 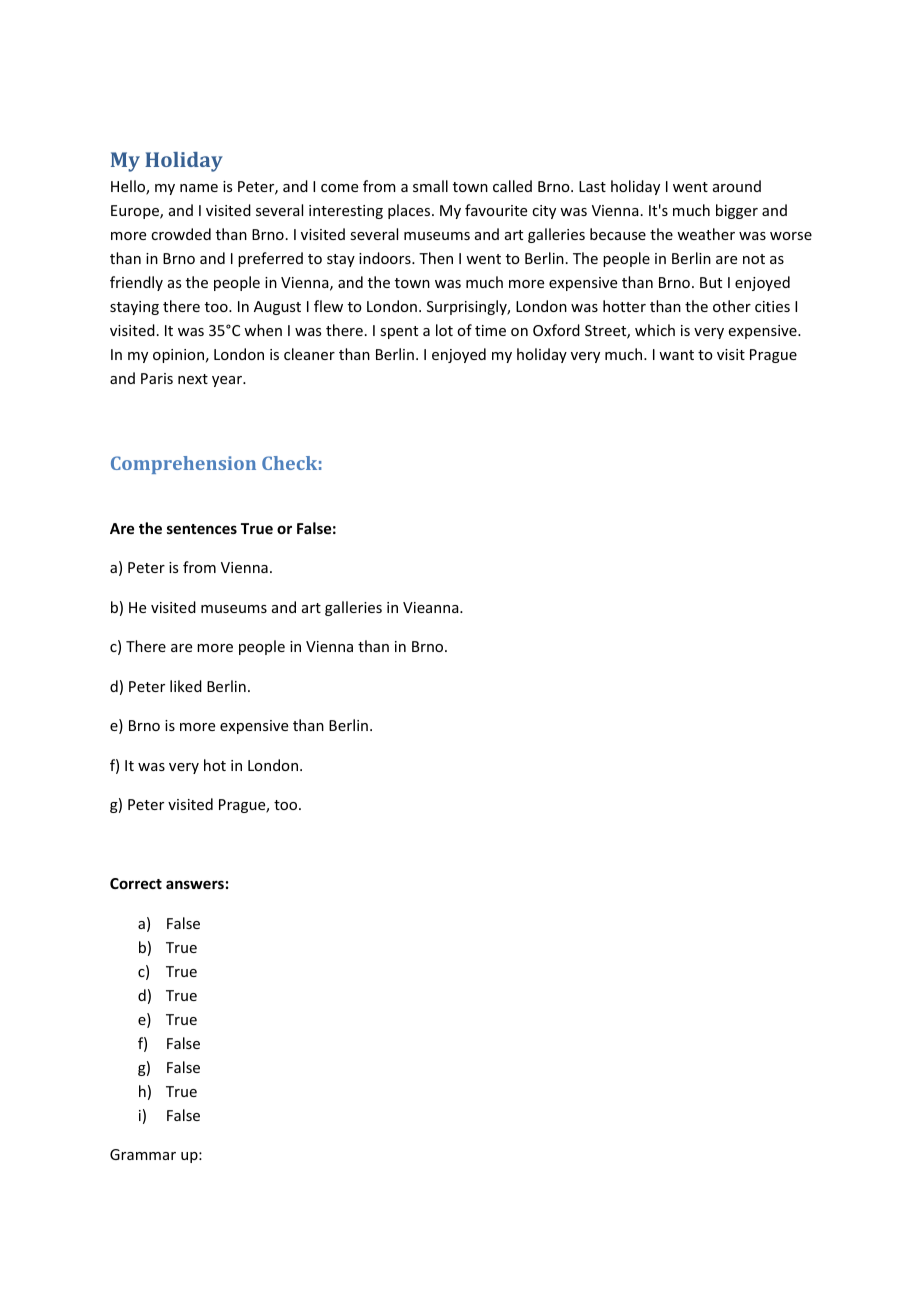 I want to click on Correct, so click(x=136, y=883).
